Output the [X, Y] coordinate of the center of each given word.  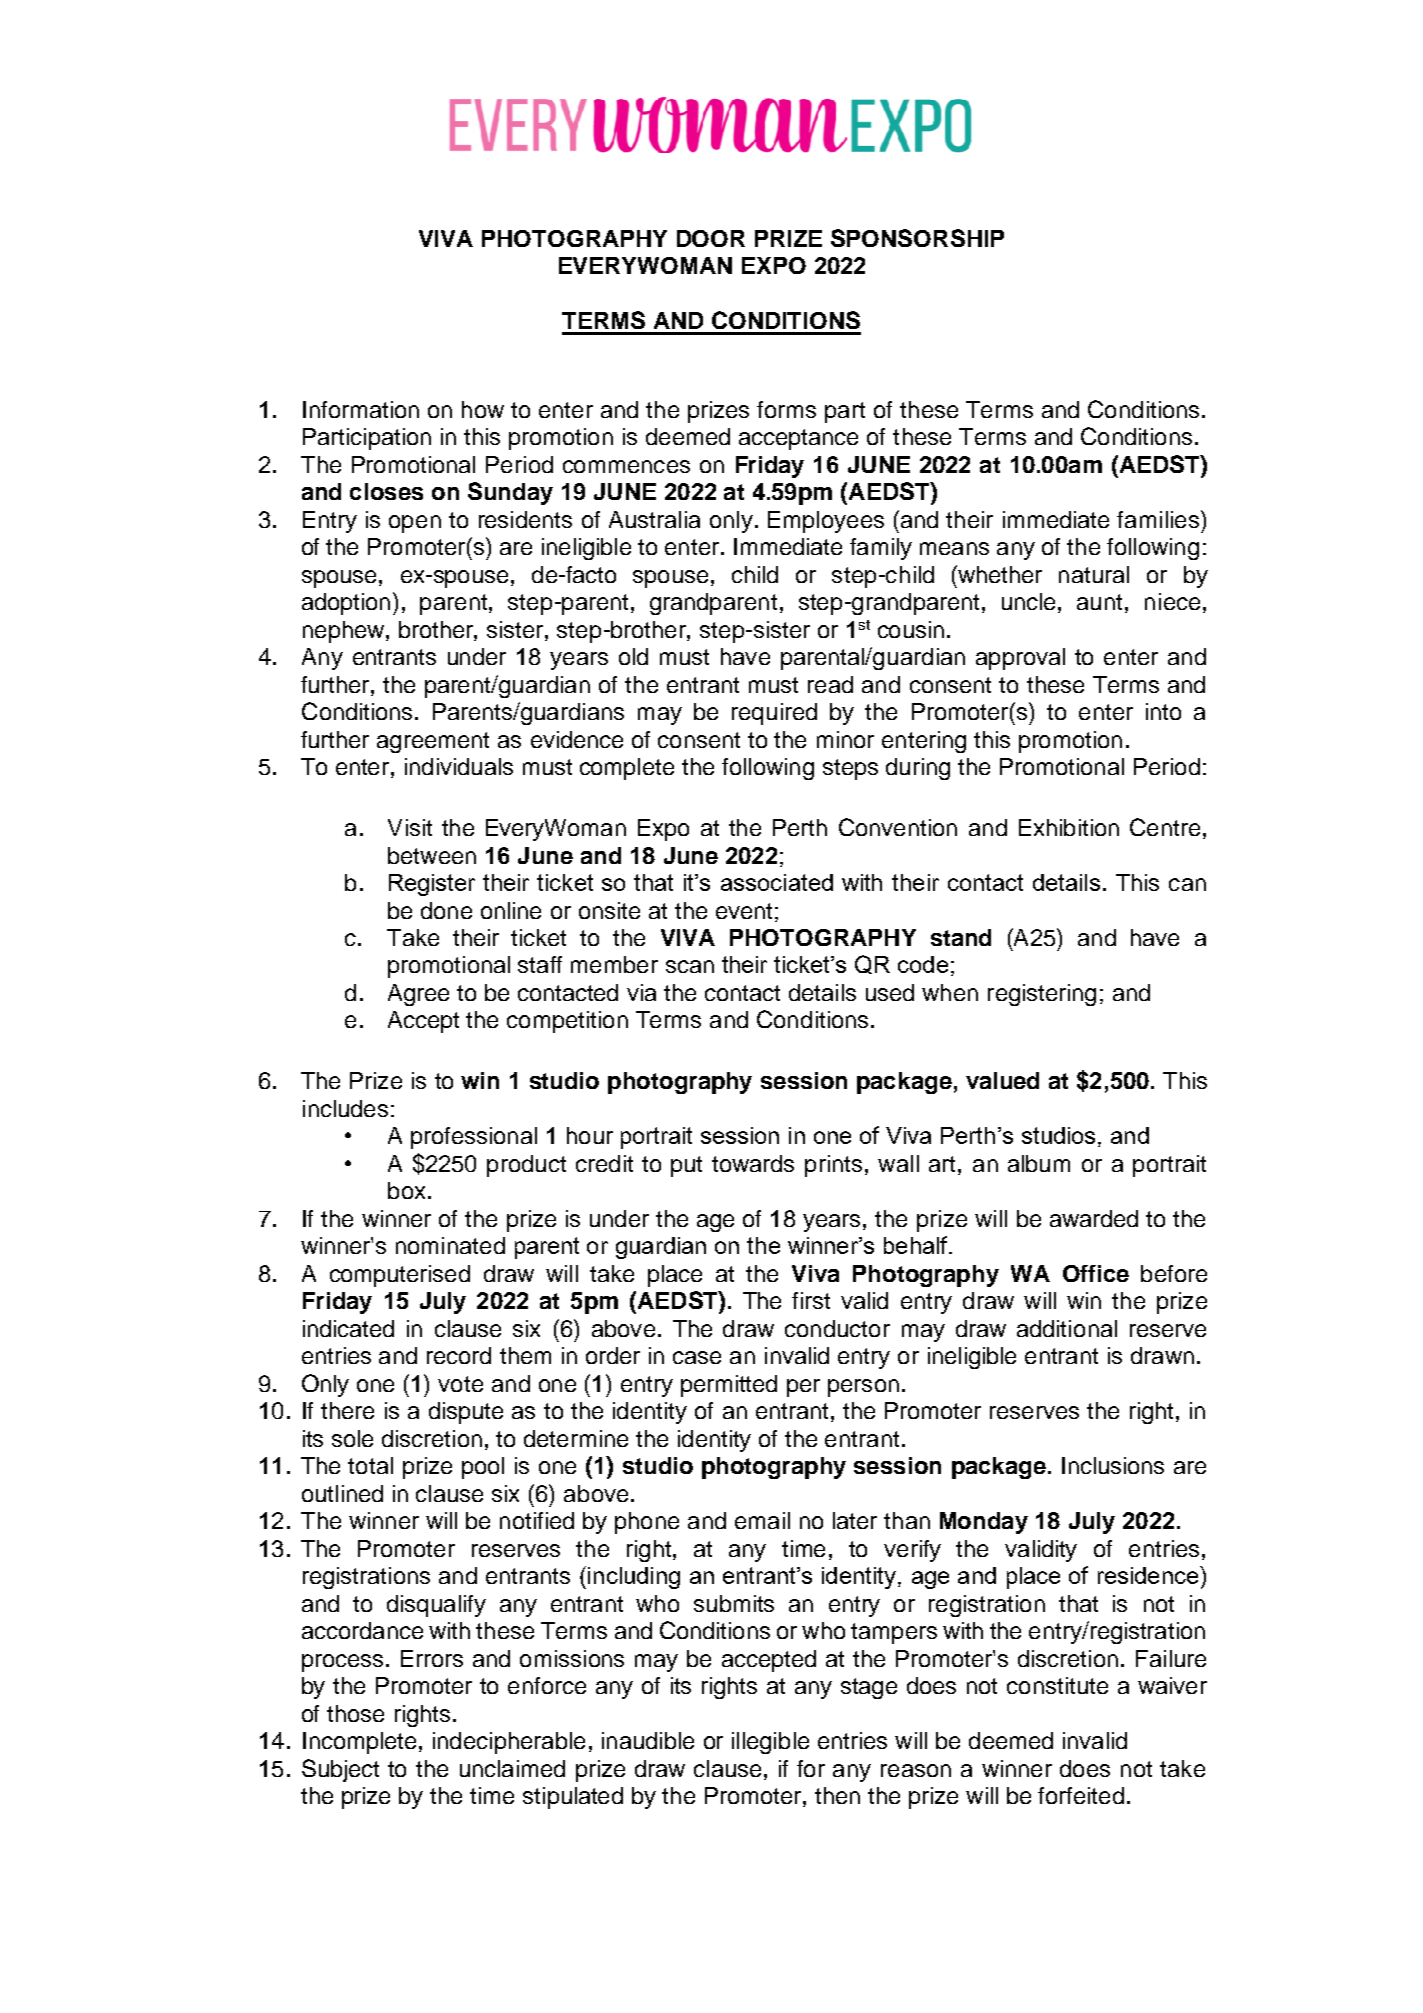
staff [540, 964]
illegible [770, 1743]
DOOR [711, 238]
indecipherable [509, 1743]
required [774, 714]
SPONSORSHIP [917, 238]
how [483, 409]
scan [690, 966]
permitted [729, 1386]
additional [1067, 1328]
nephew [343, 632]
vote [460, 1384]
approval [1020, 659]
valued [1002, 1080]
